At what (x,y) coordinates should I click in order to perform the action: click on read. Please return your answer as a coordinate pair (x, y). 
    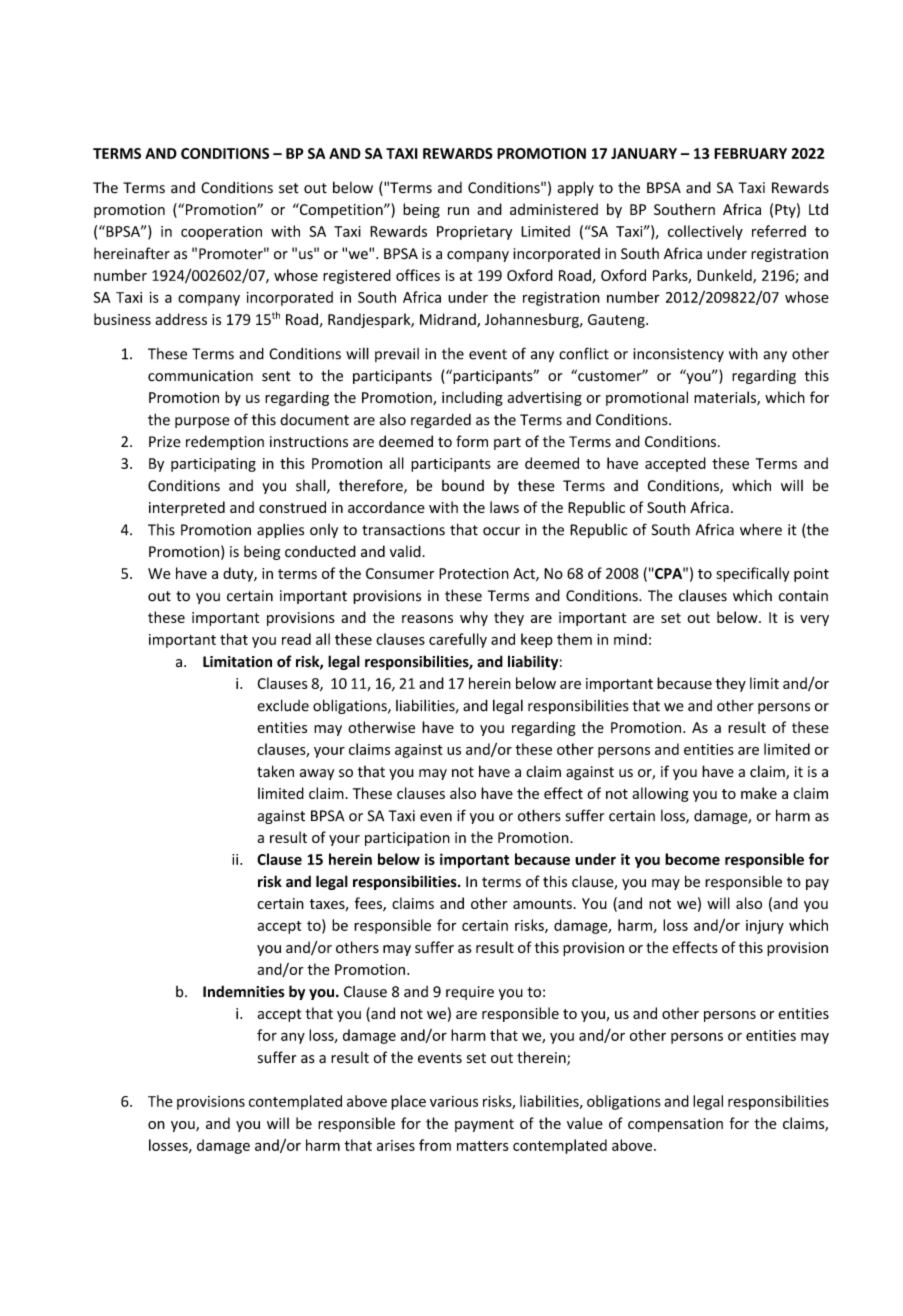
    Looking at the image, I should click on (296, 639).
